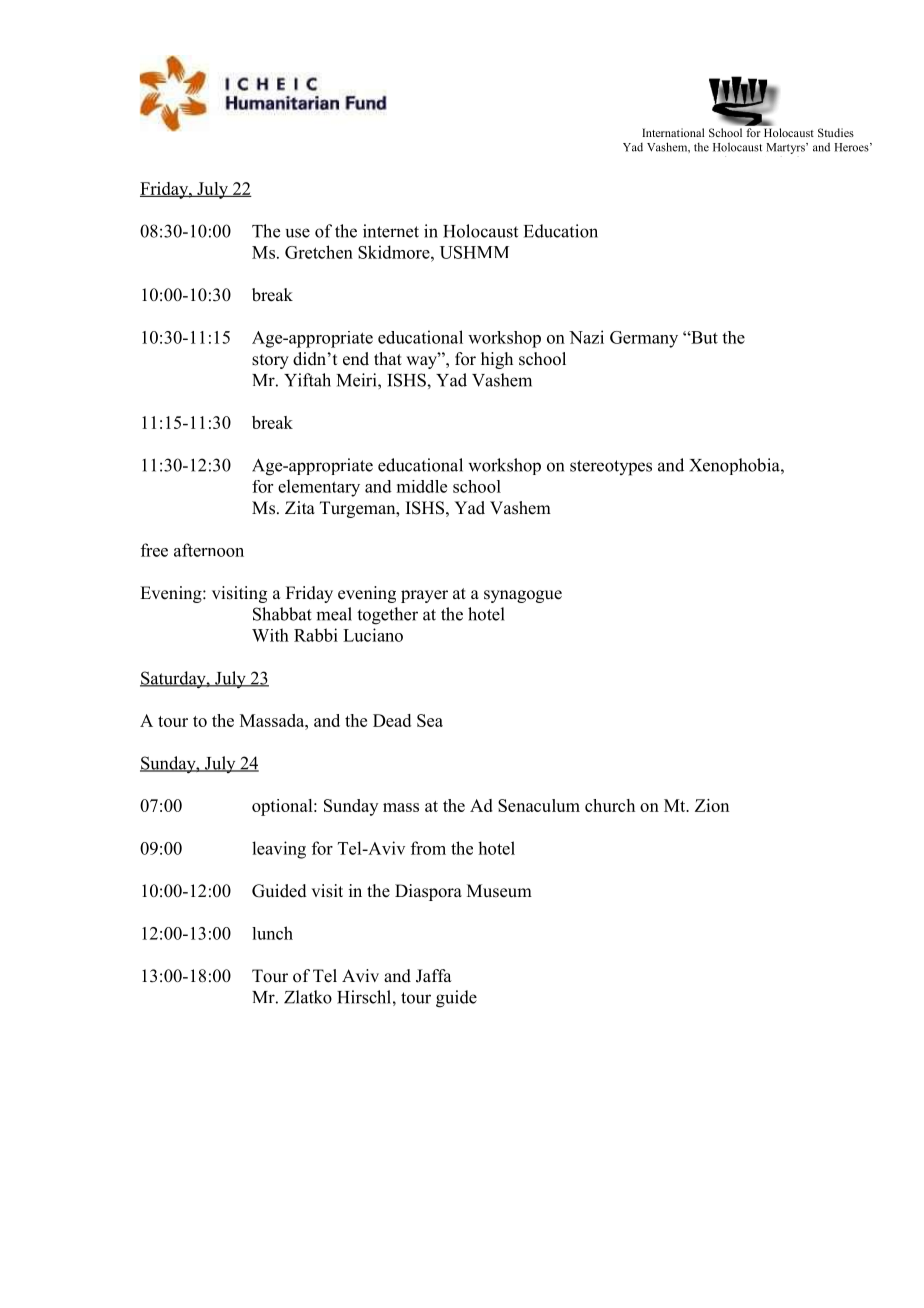  What do you see at coordinates (391, 231) in the page?
I see `internet` at bounding box center [391, 231].
